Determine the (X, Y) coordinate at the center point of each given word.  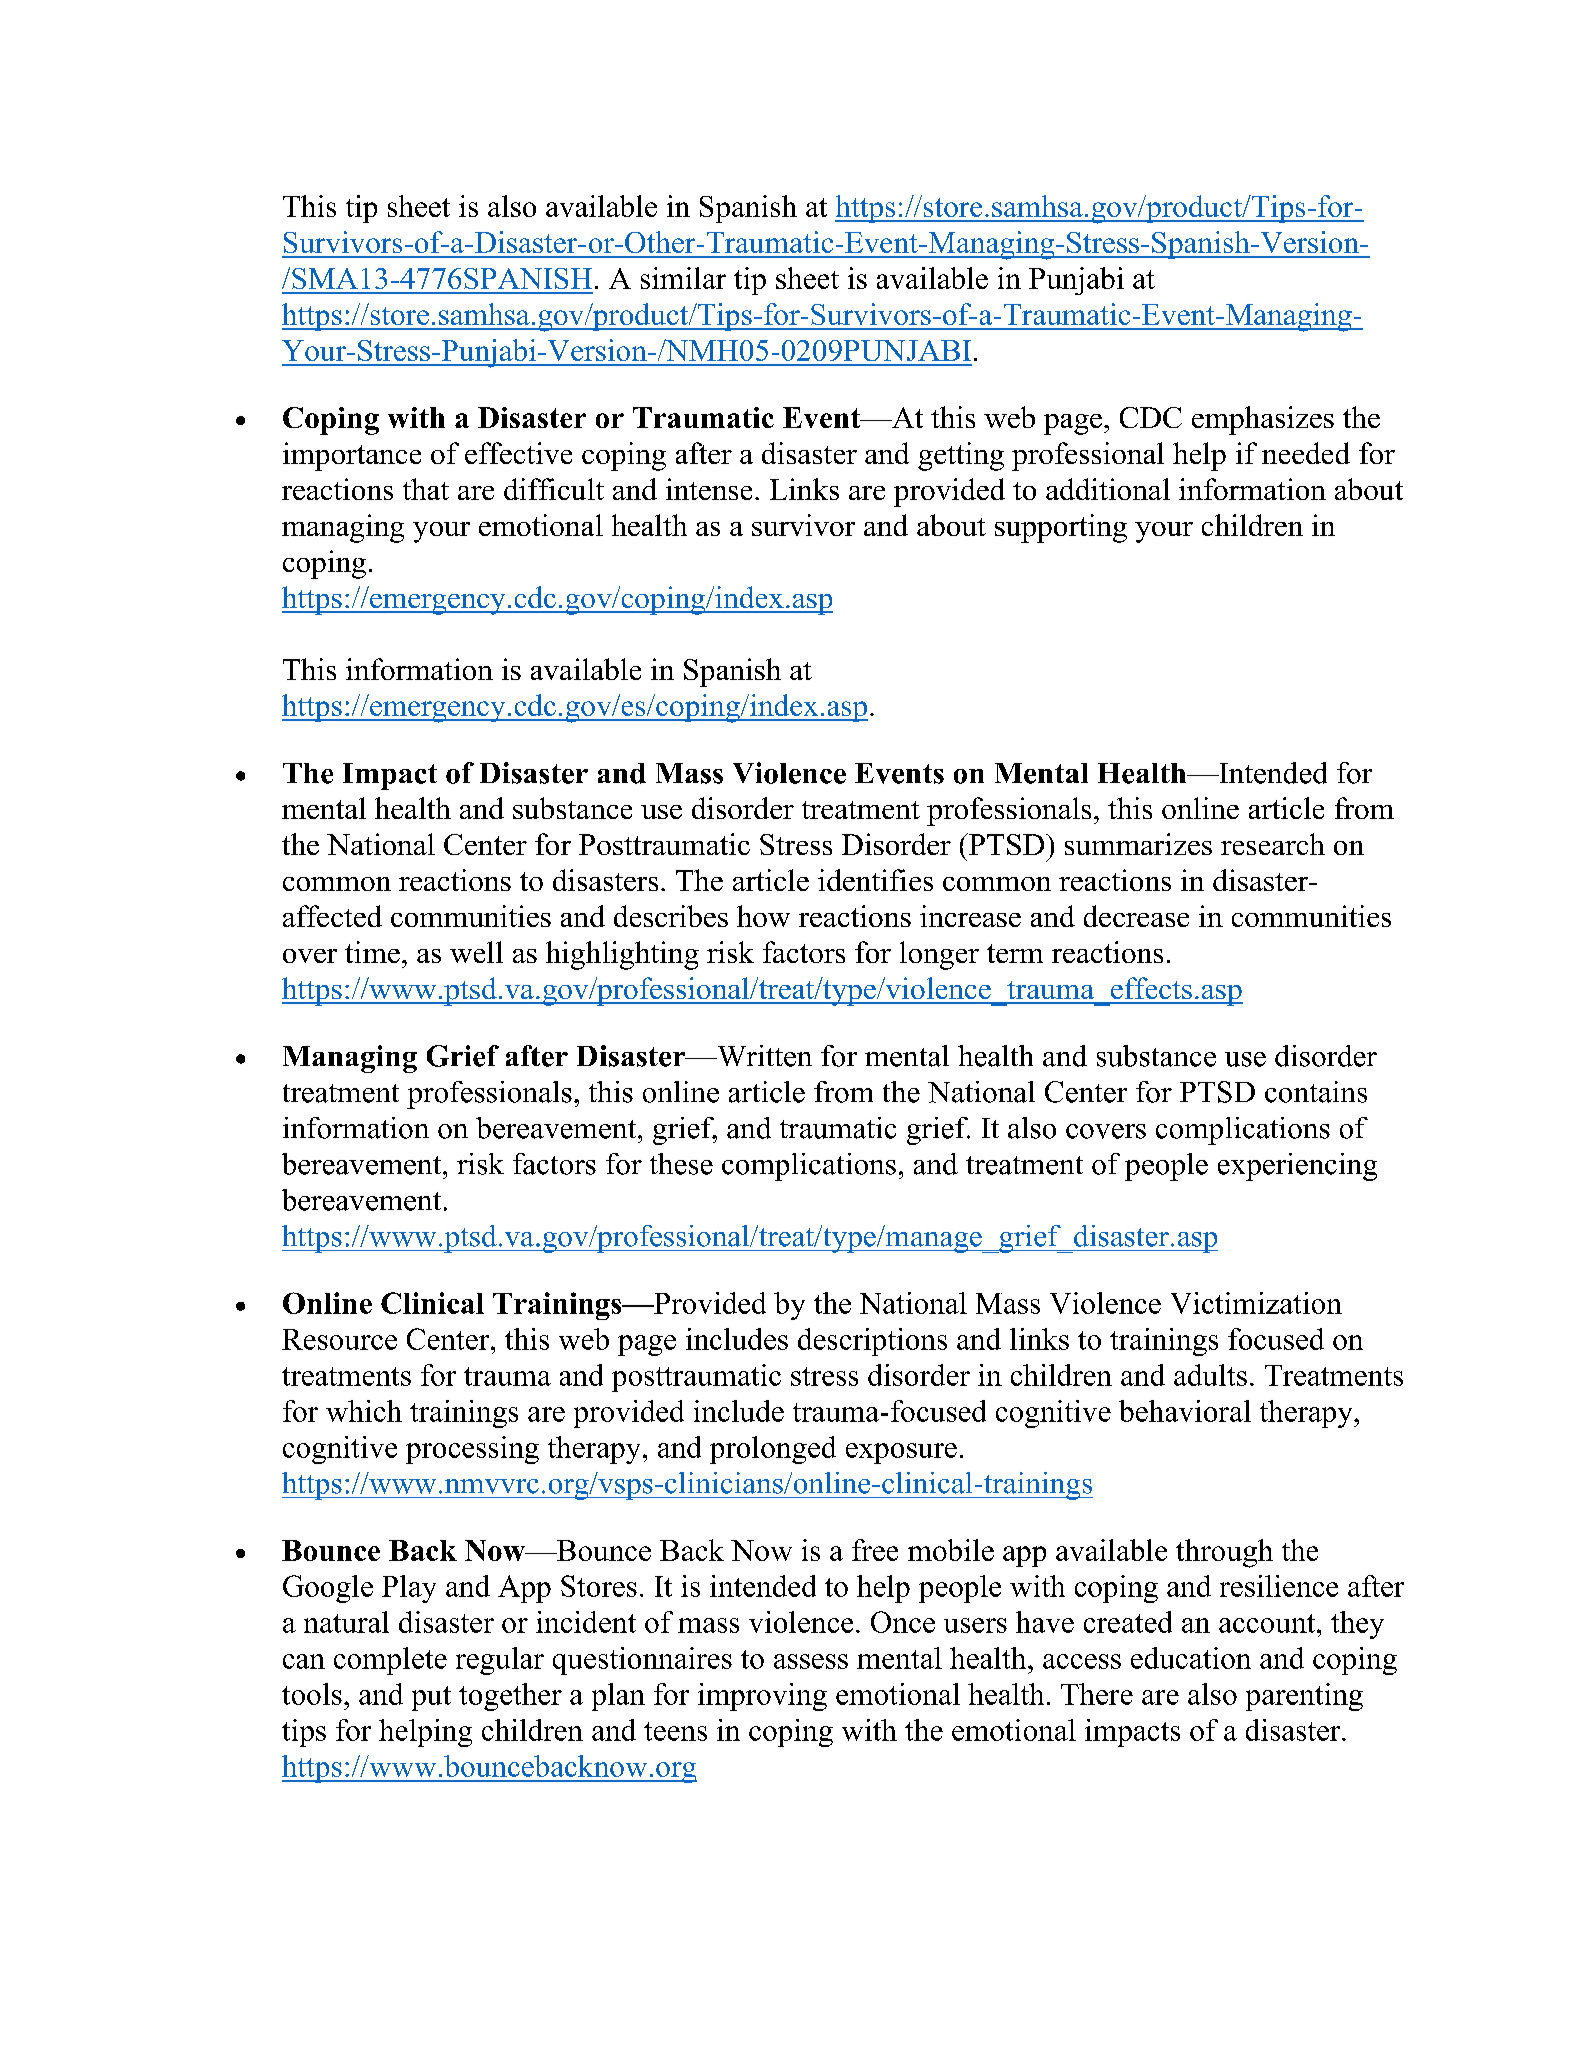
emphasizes (1263, 420)
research (1273, 844)
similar (683, 278)
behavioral (1185, 1411)
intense (709, 489)
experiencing (1297, 1167)
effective (518, 453)
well (476, 952)
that (426, 489)
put (431, 1698)
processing (472, 1450)
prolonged (773, 1450)
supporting (1061, 528)
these (681, 1164)
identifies (875, 880)
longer (939, 955)
